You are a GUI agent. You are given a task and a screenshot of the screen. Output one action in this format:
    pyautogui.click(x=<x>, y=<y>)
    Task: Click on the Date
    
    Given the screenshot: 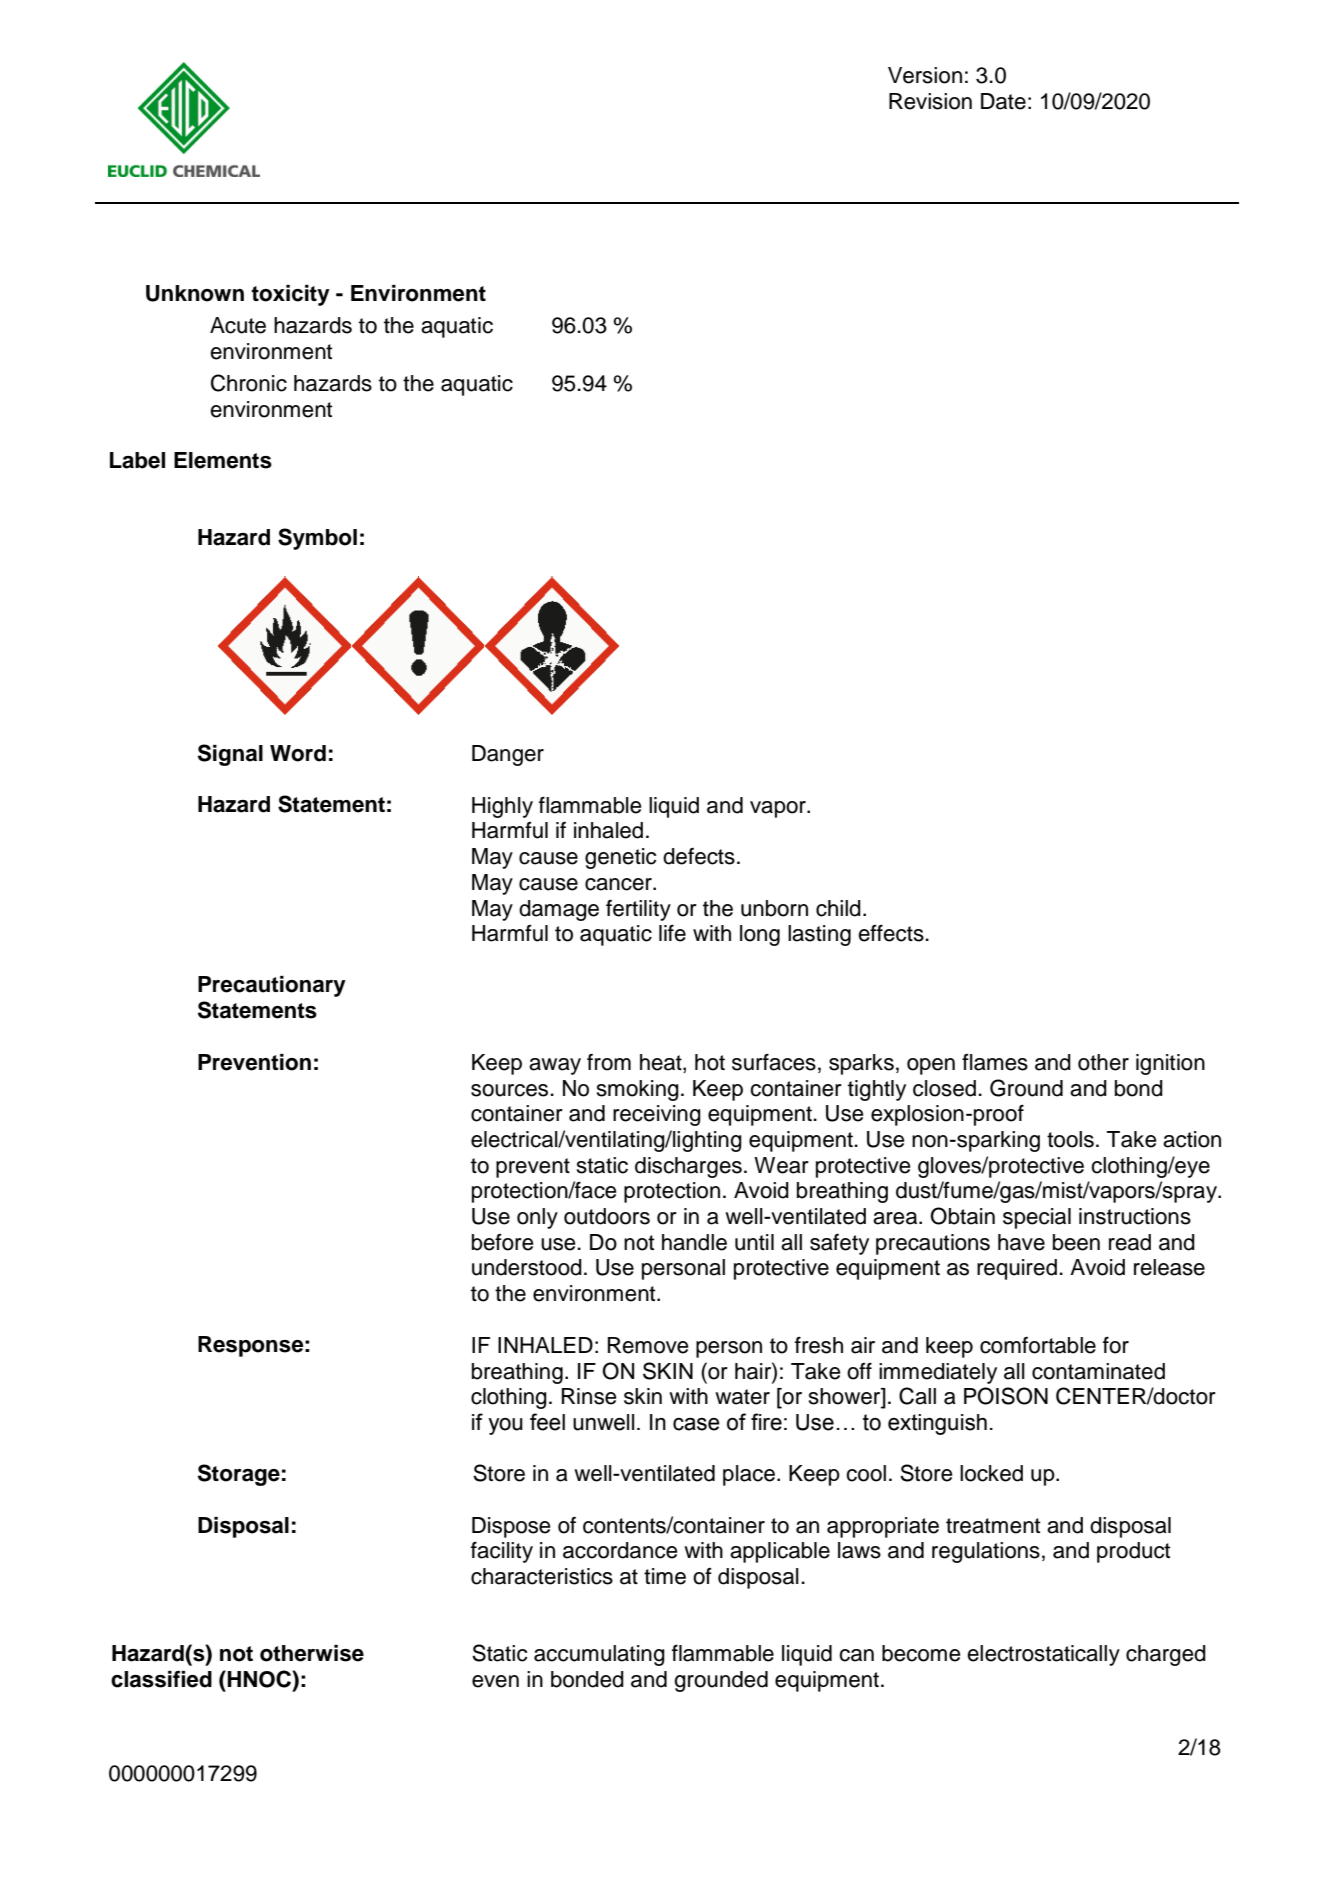 What is the action you would take?
    pyautogui.click(x=1003, y=101)
